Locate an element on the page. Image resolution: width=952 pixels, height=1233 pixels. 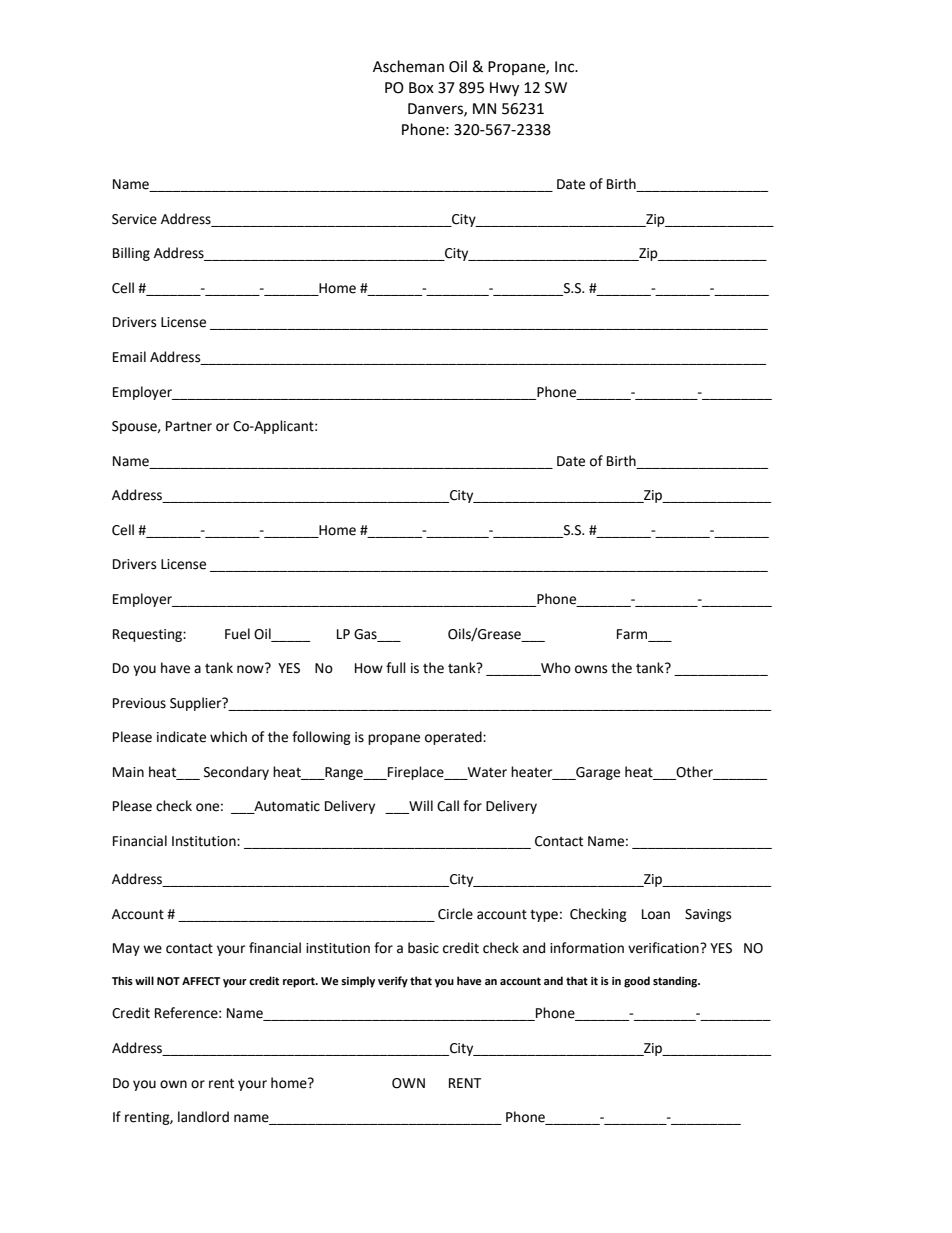
indicate is located at coordinates (181, 737).
